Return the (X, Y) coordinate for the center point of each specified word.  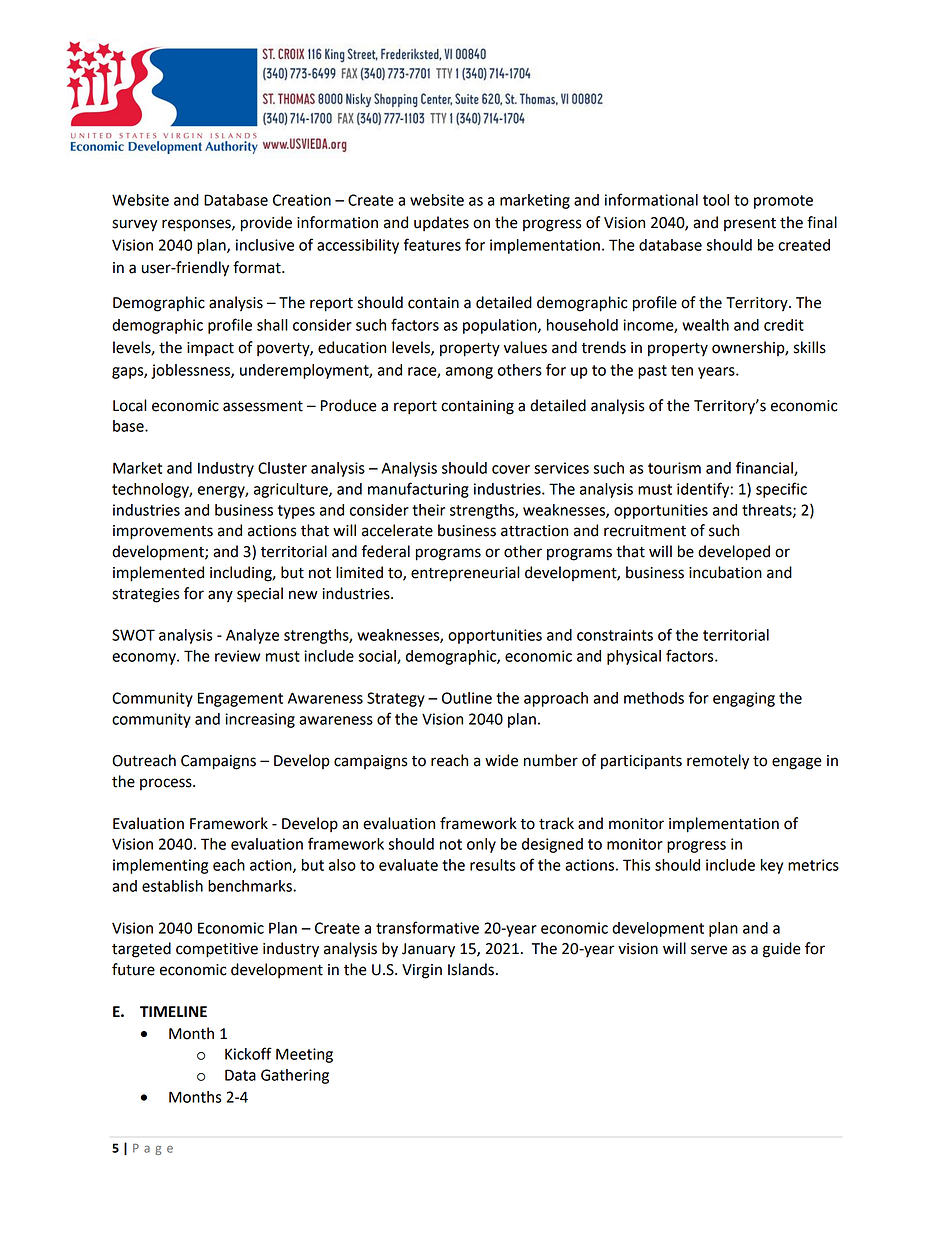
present (750, 224)
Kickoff (248, 1053)
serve (709, 950)
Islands (471, 969)
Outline (467, 698)
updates (441, 223)
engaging (744, 699)
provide (266, 224)
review (237, 656)
